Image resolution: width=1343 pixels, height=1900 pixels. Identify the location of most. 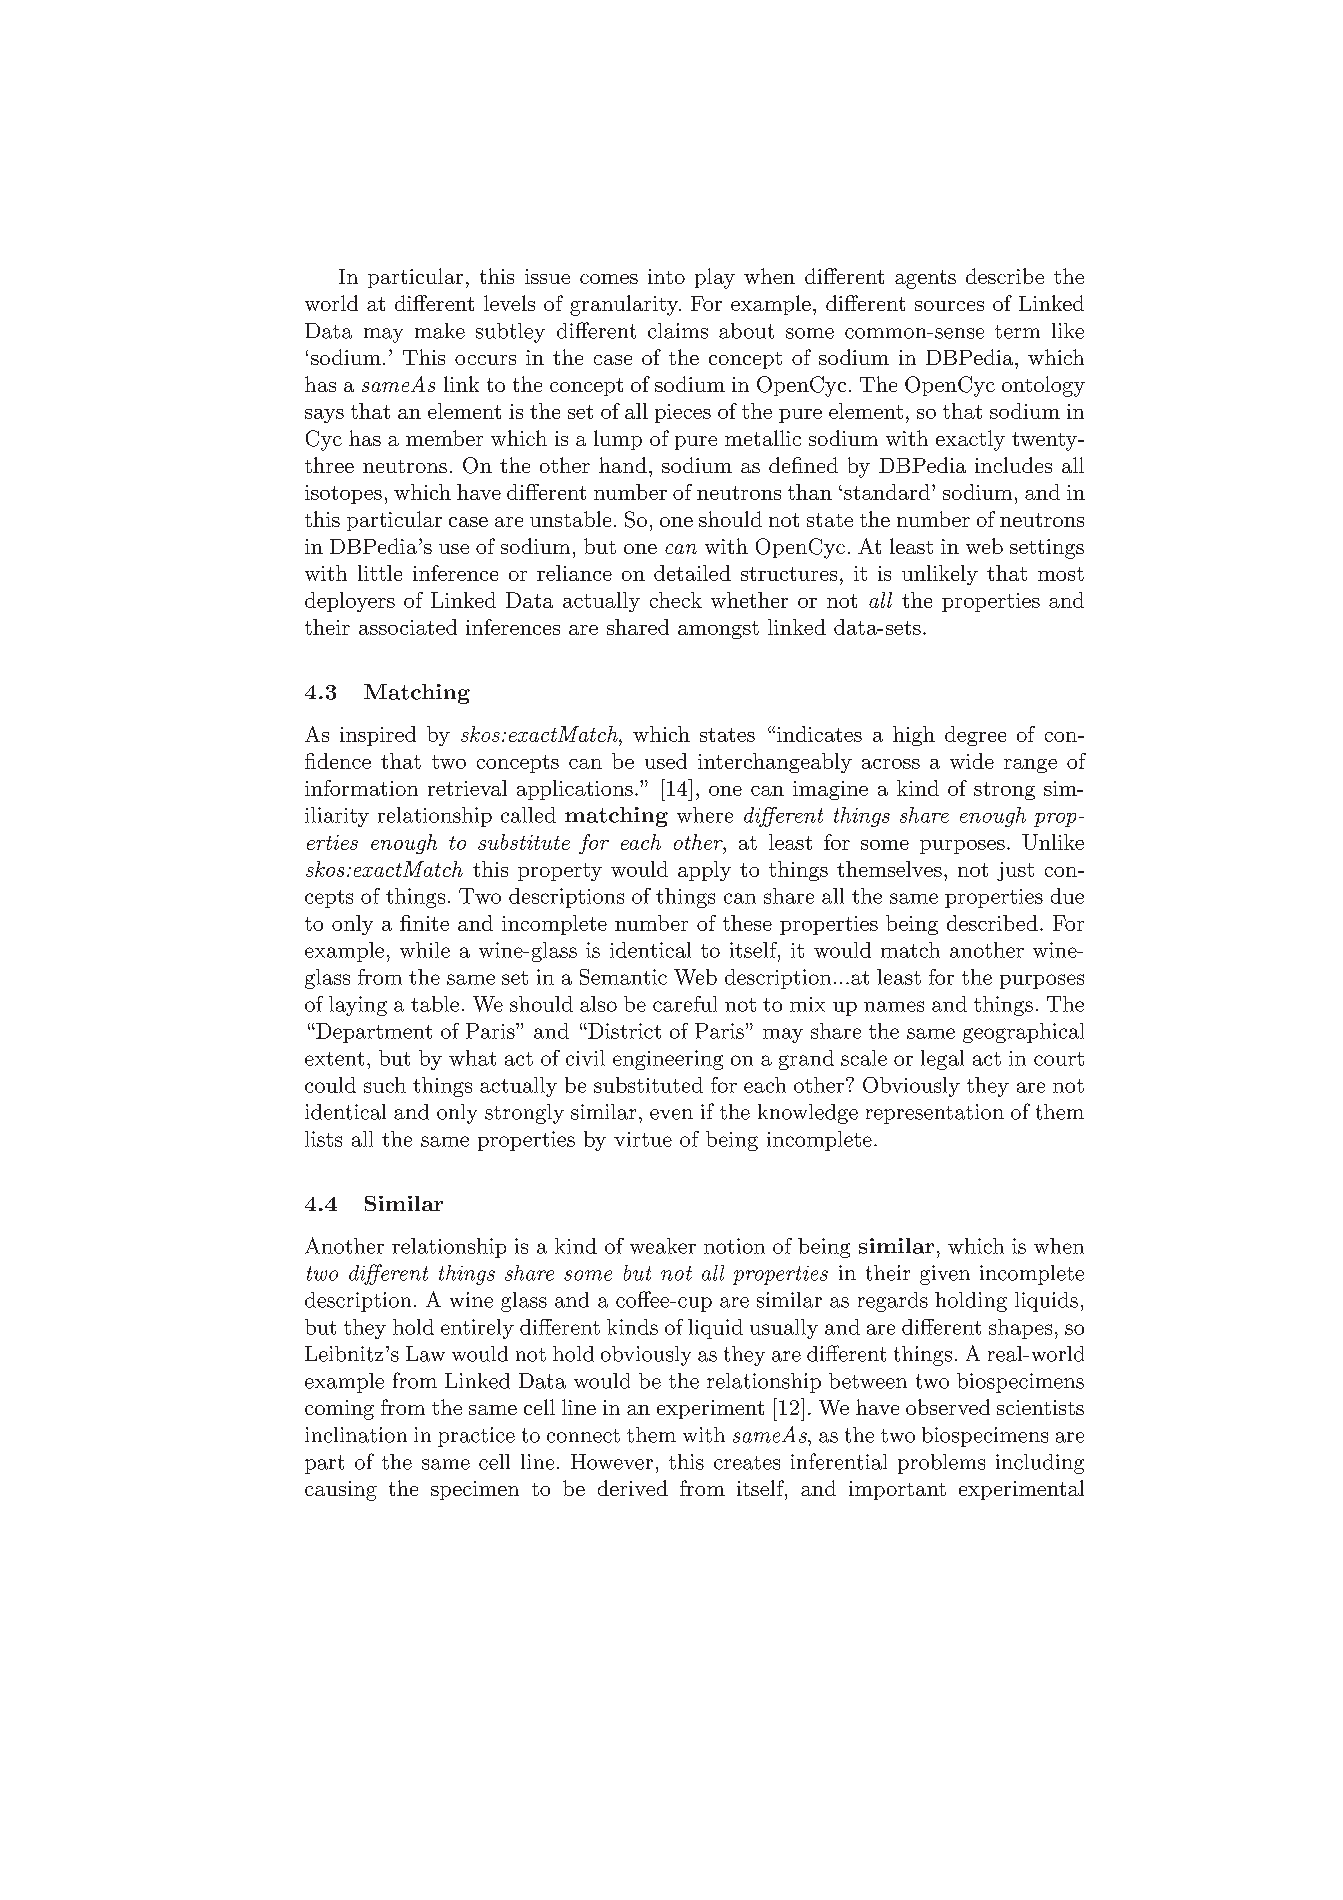
(1061, 574).
